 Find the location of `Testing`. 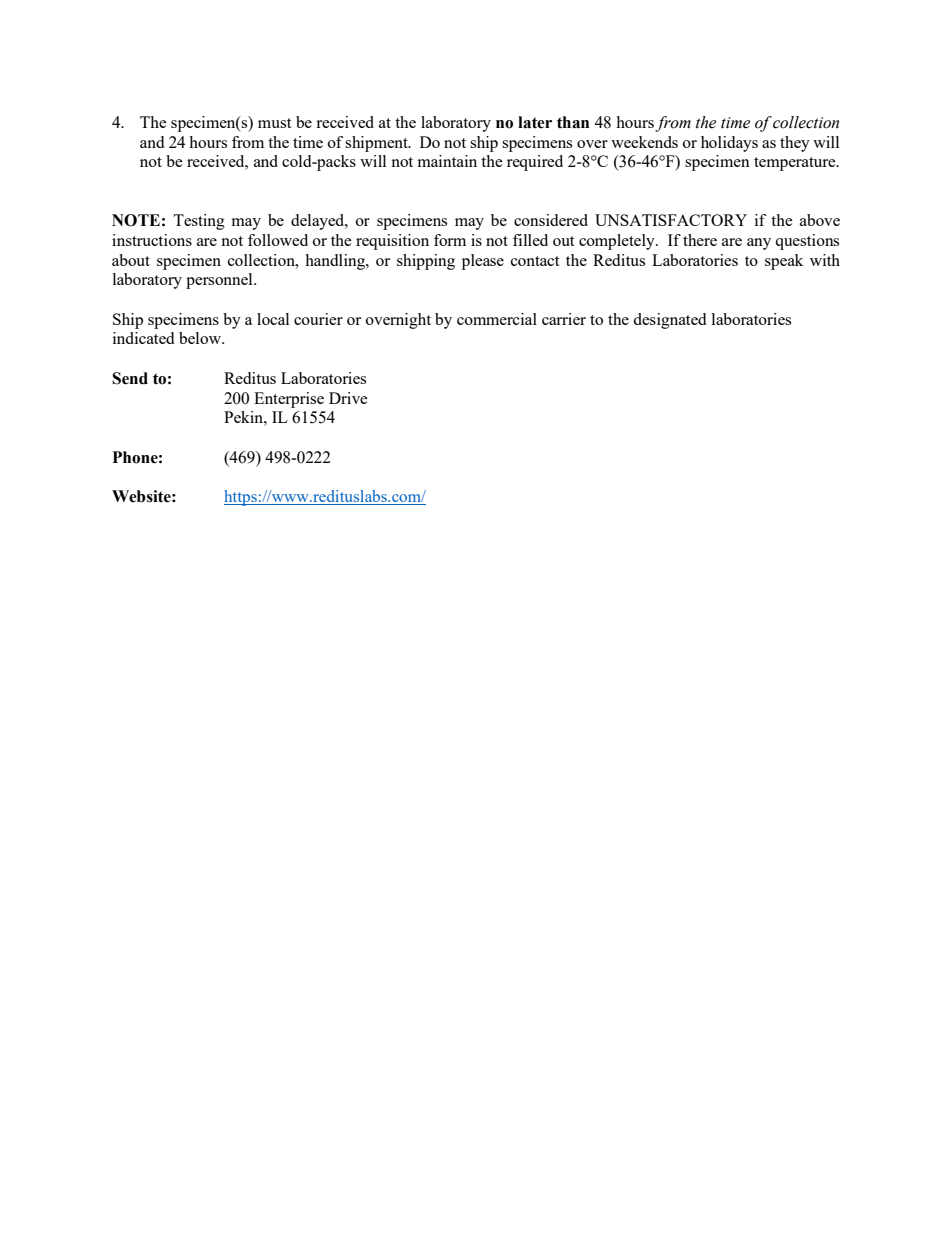

Testing is located at coordinates (199, 222).
